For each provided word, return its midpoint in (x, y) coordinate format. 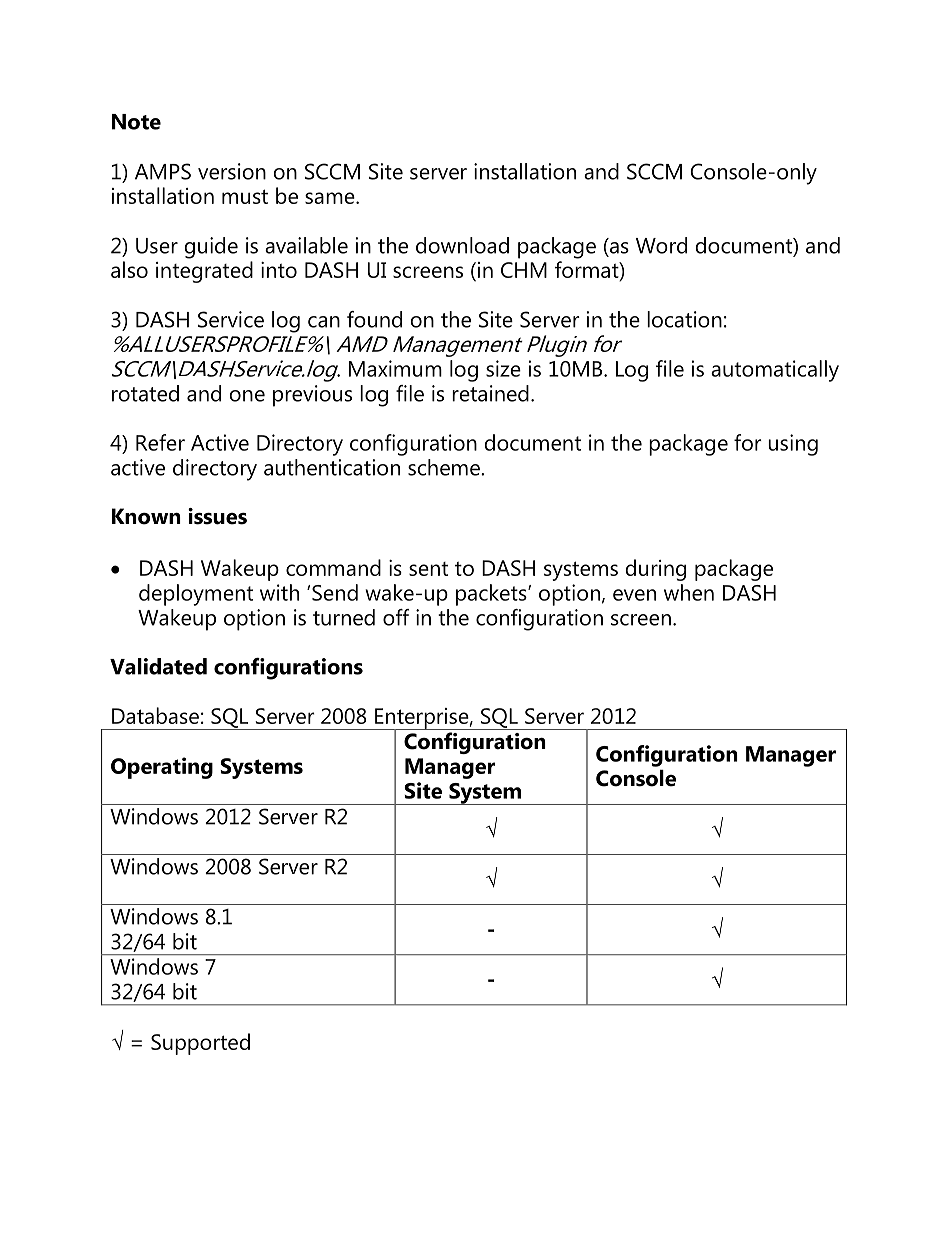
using (793, 445)
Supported (200, 1044)
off (396, 617)
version (232, 171)
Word (661, 245)
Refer (160, 442)
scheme (445, 467)
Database (155, 715)
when (689, 592)
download (462, 245)
